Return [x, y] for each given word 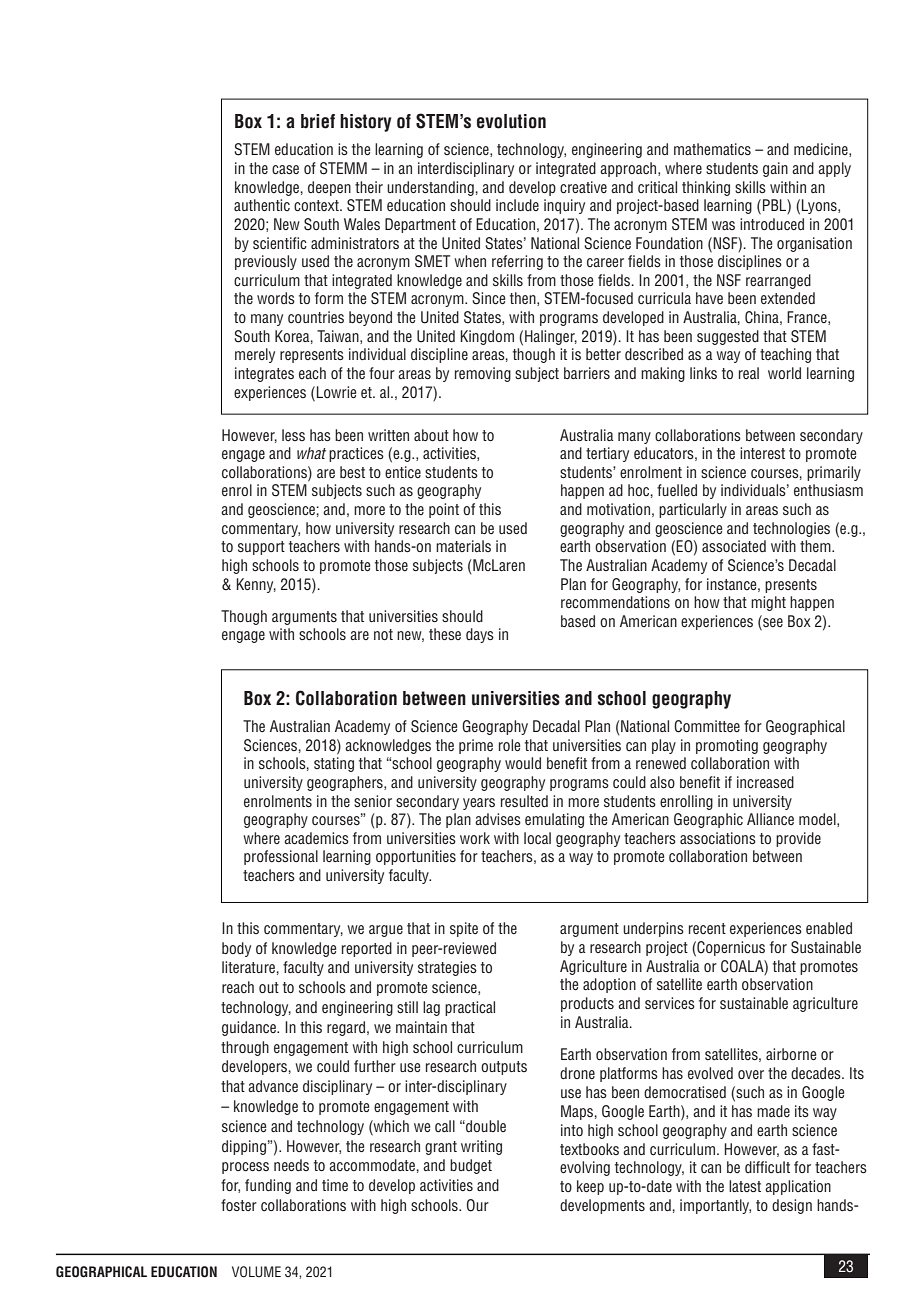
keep [590, 1187]
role [509, 745]
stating [334, 764]
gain [775, 169]
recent [707, 929]
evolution [511, 121]
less [293, 435]
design [792, 1206]
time [335, 1185]
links [703, 373]
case [285, 170]
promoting [727, 746]
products [587, 1004]
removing [483, 374]
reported [367, 949]
